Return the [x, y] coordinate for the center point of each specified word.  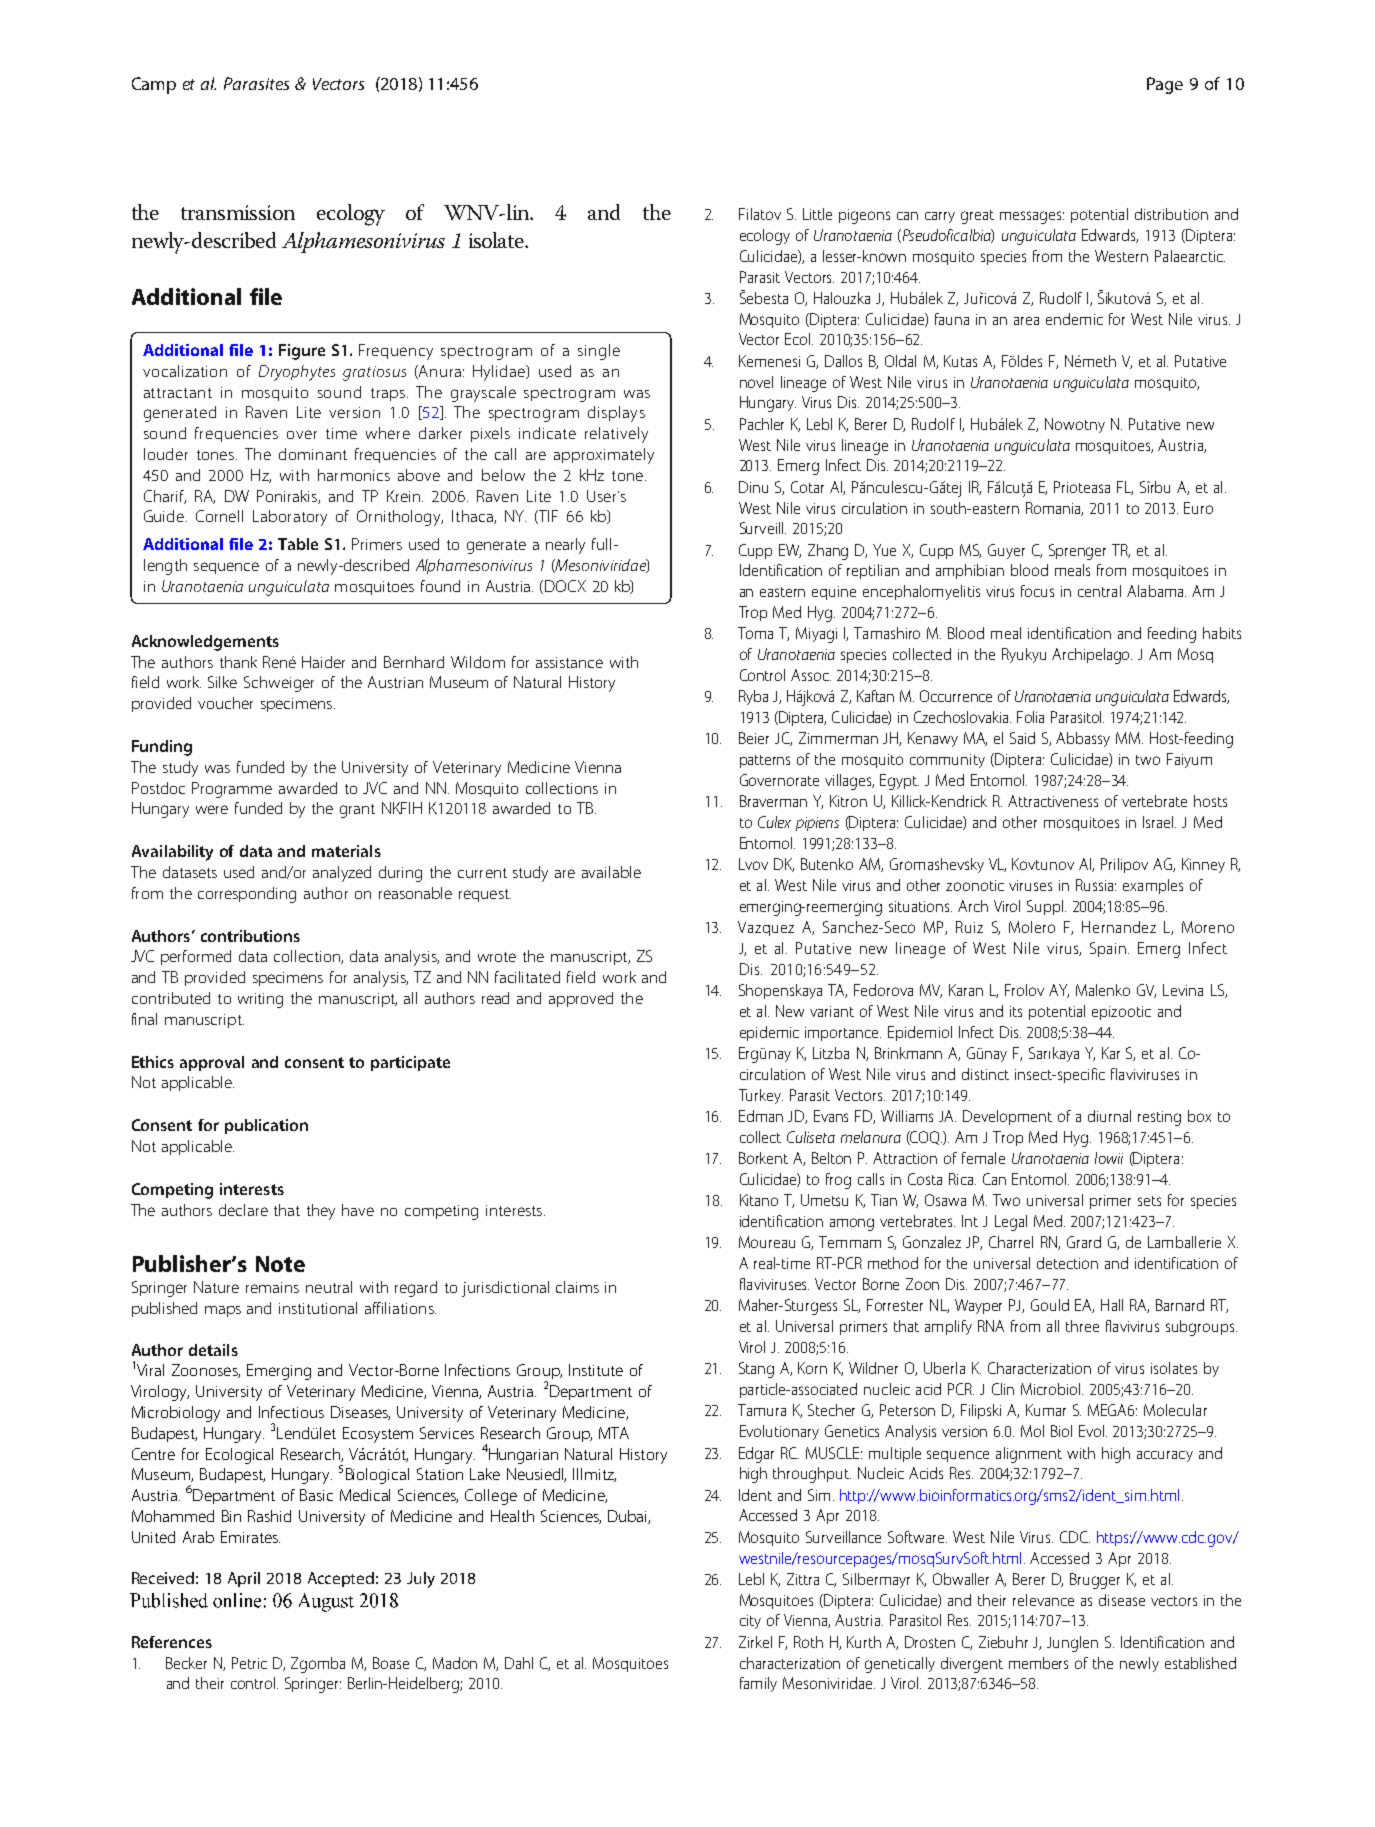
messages [1032, 217]
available [611, 872]
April [244, 1579]
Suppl [1046, 907]
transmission [238, 212]
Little [817, 214]
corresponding [247, 895]
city [750, 1622]
